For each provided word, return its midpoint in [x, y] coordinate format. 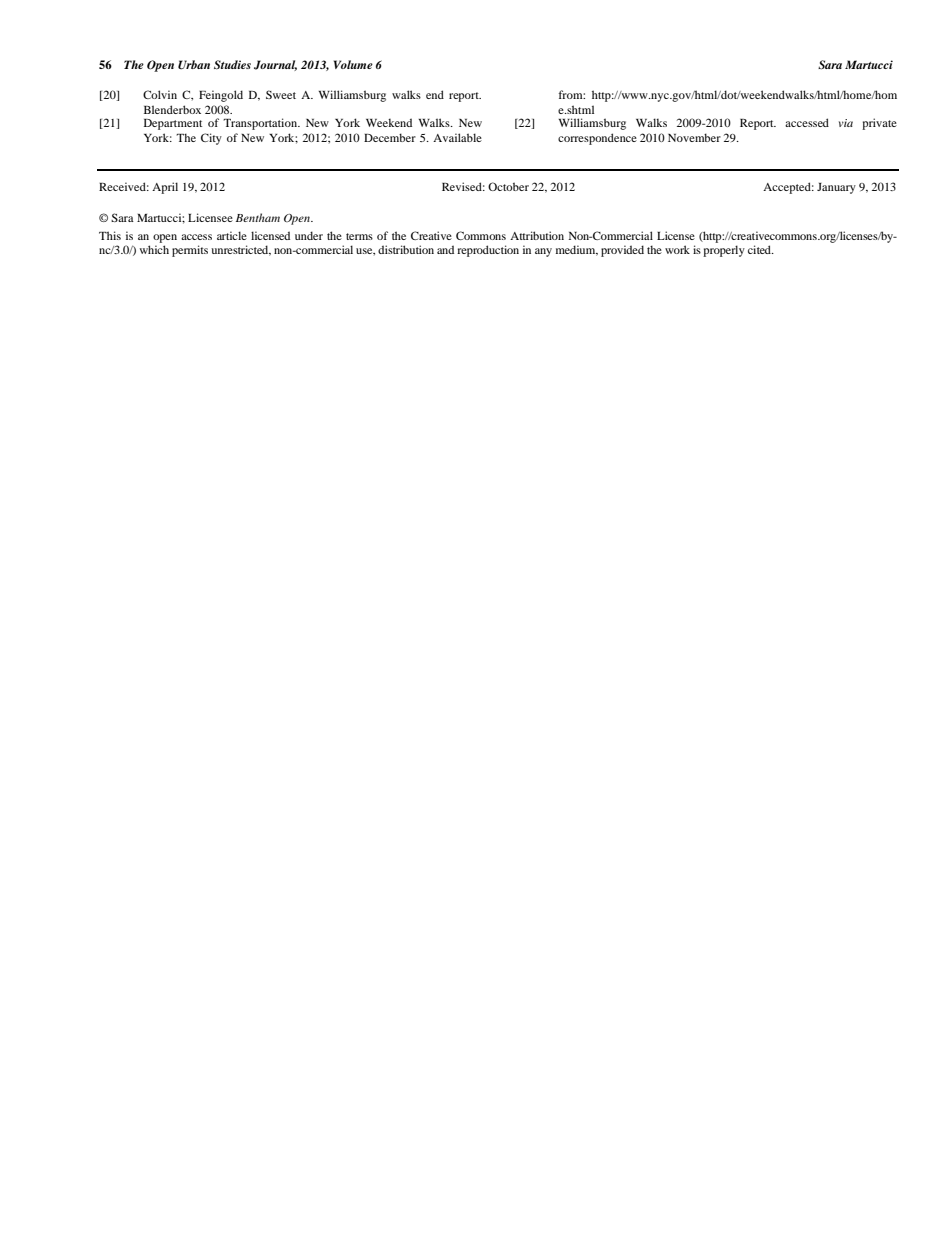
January [836, 188]
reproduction [488, 251]
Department [173, 124]
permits [190, 251]
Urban [194, 65]
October [508, 186]
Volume [353, 64]
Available [457, 137]
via [846, 123]
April [165, 188]
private [879, 124]
